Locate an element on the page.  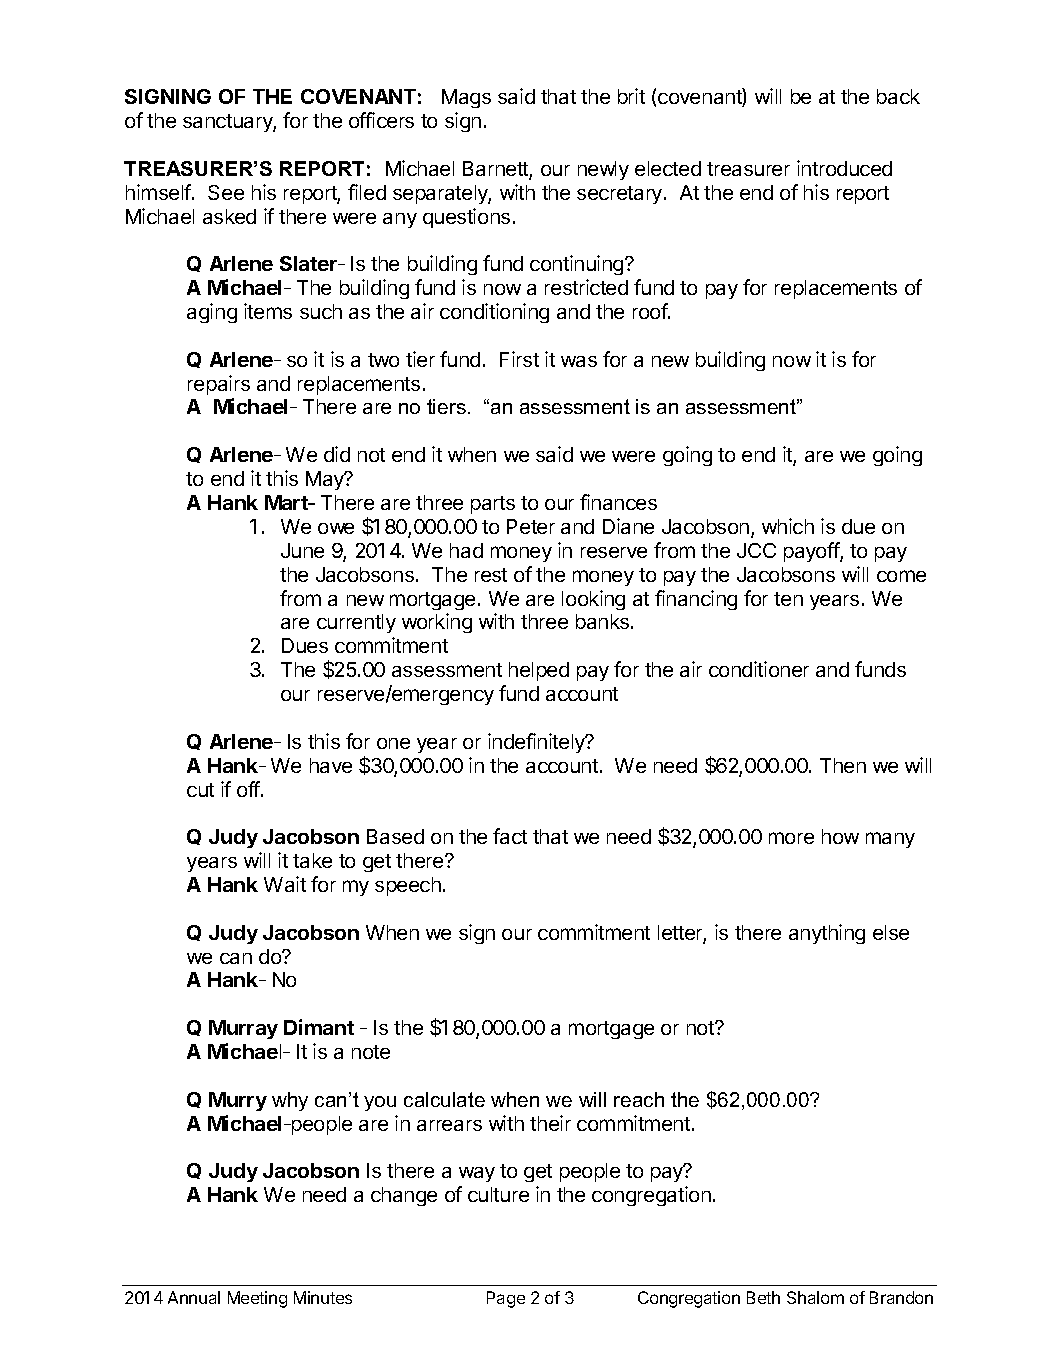
Murray is located at coordinates (243, 1029).
